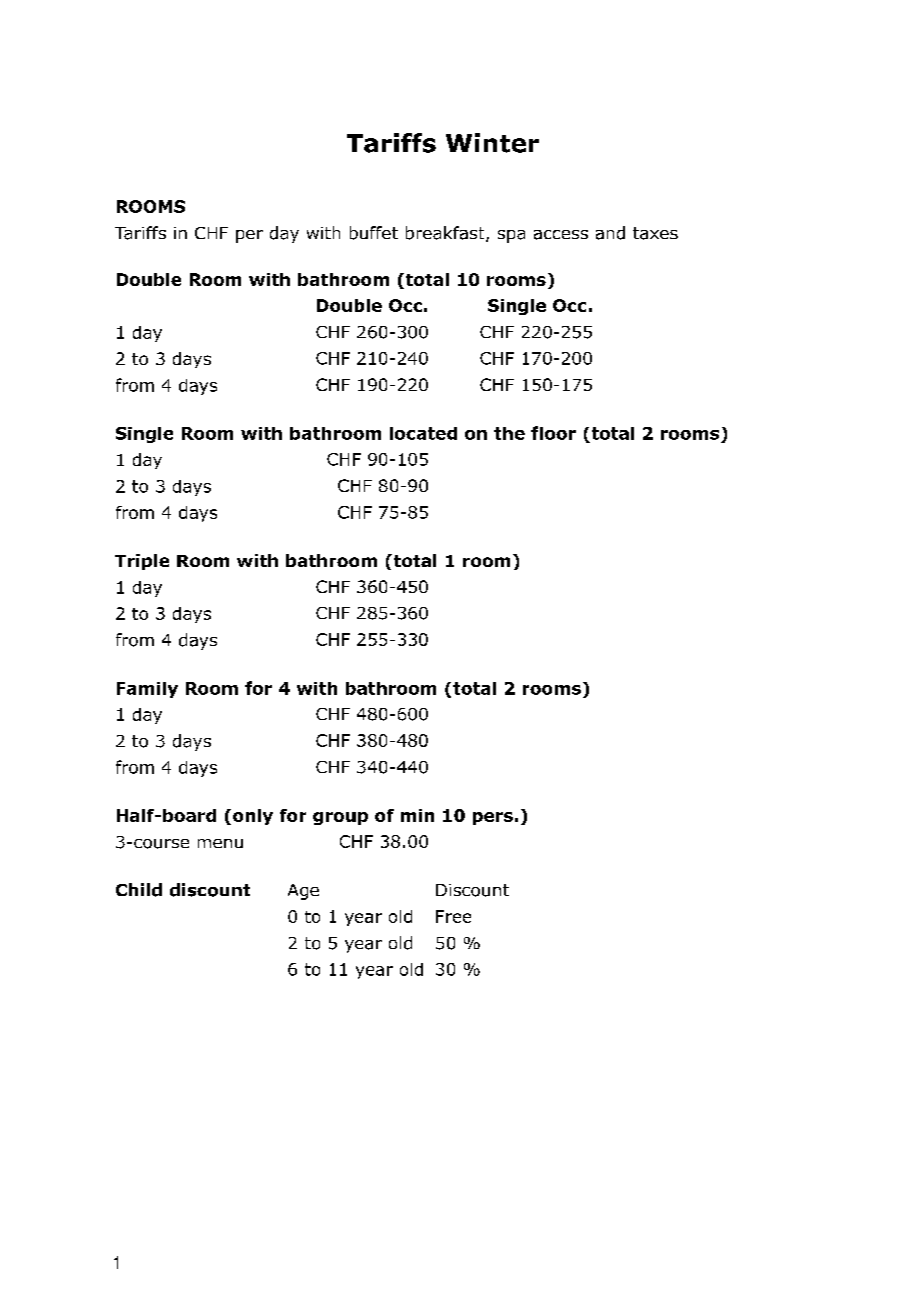 The image size is (924, 1308). What do you see at coordinates (553, 433) in the image?
I see `floor` at bounding box center [553, 433].
